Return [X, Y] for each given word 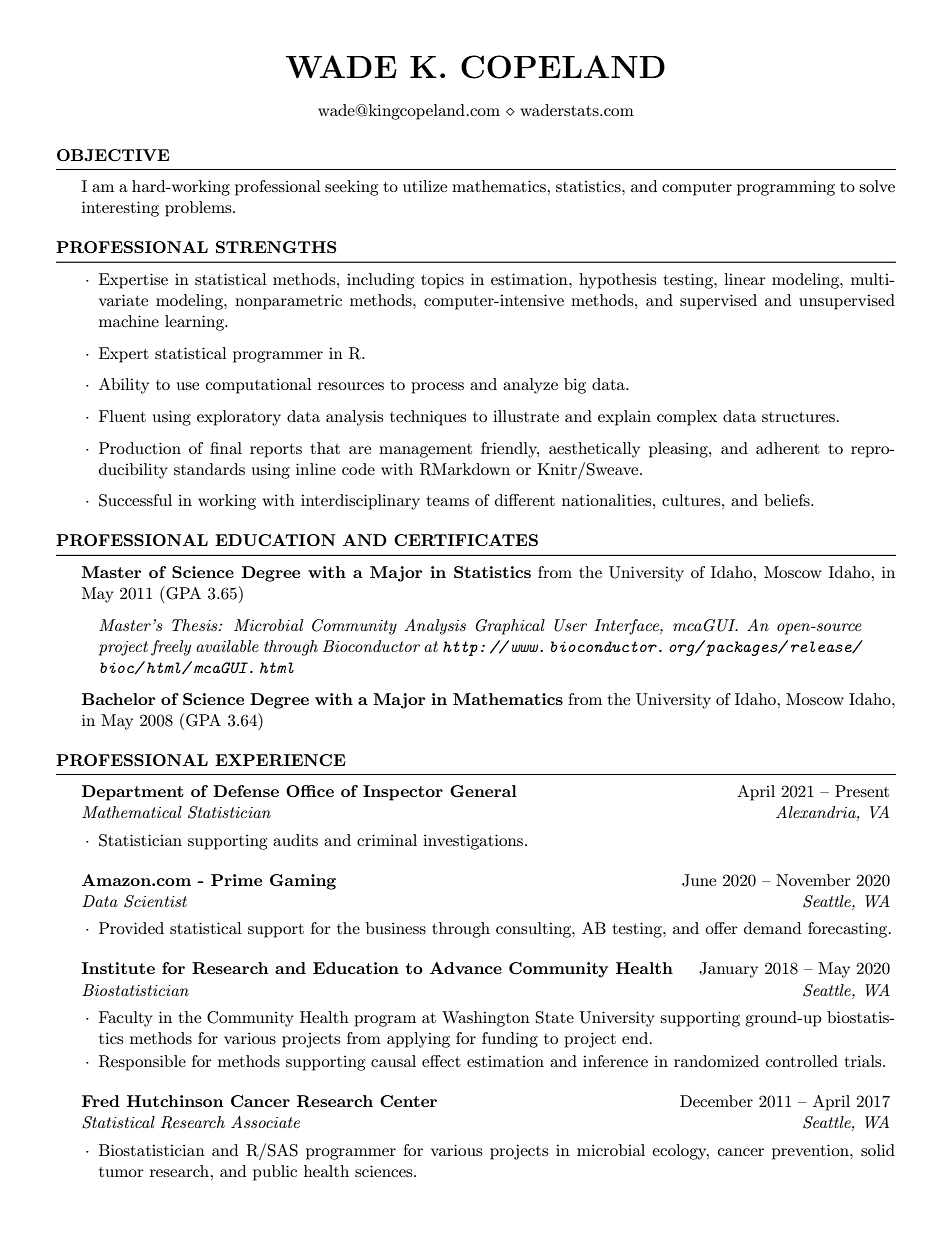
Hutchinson [175, 1101]
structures [798, 417]
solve [877, 186]
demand [772, 928]
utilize [425, 186]
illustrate [526, 416]
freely [171, 648]
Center [408, 1101]
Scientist [155, 901]
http [460, 648]
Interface [627, 627]
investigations [474, 842]
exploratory [239, 418]
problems [199, 209]
